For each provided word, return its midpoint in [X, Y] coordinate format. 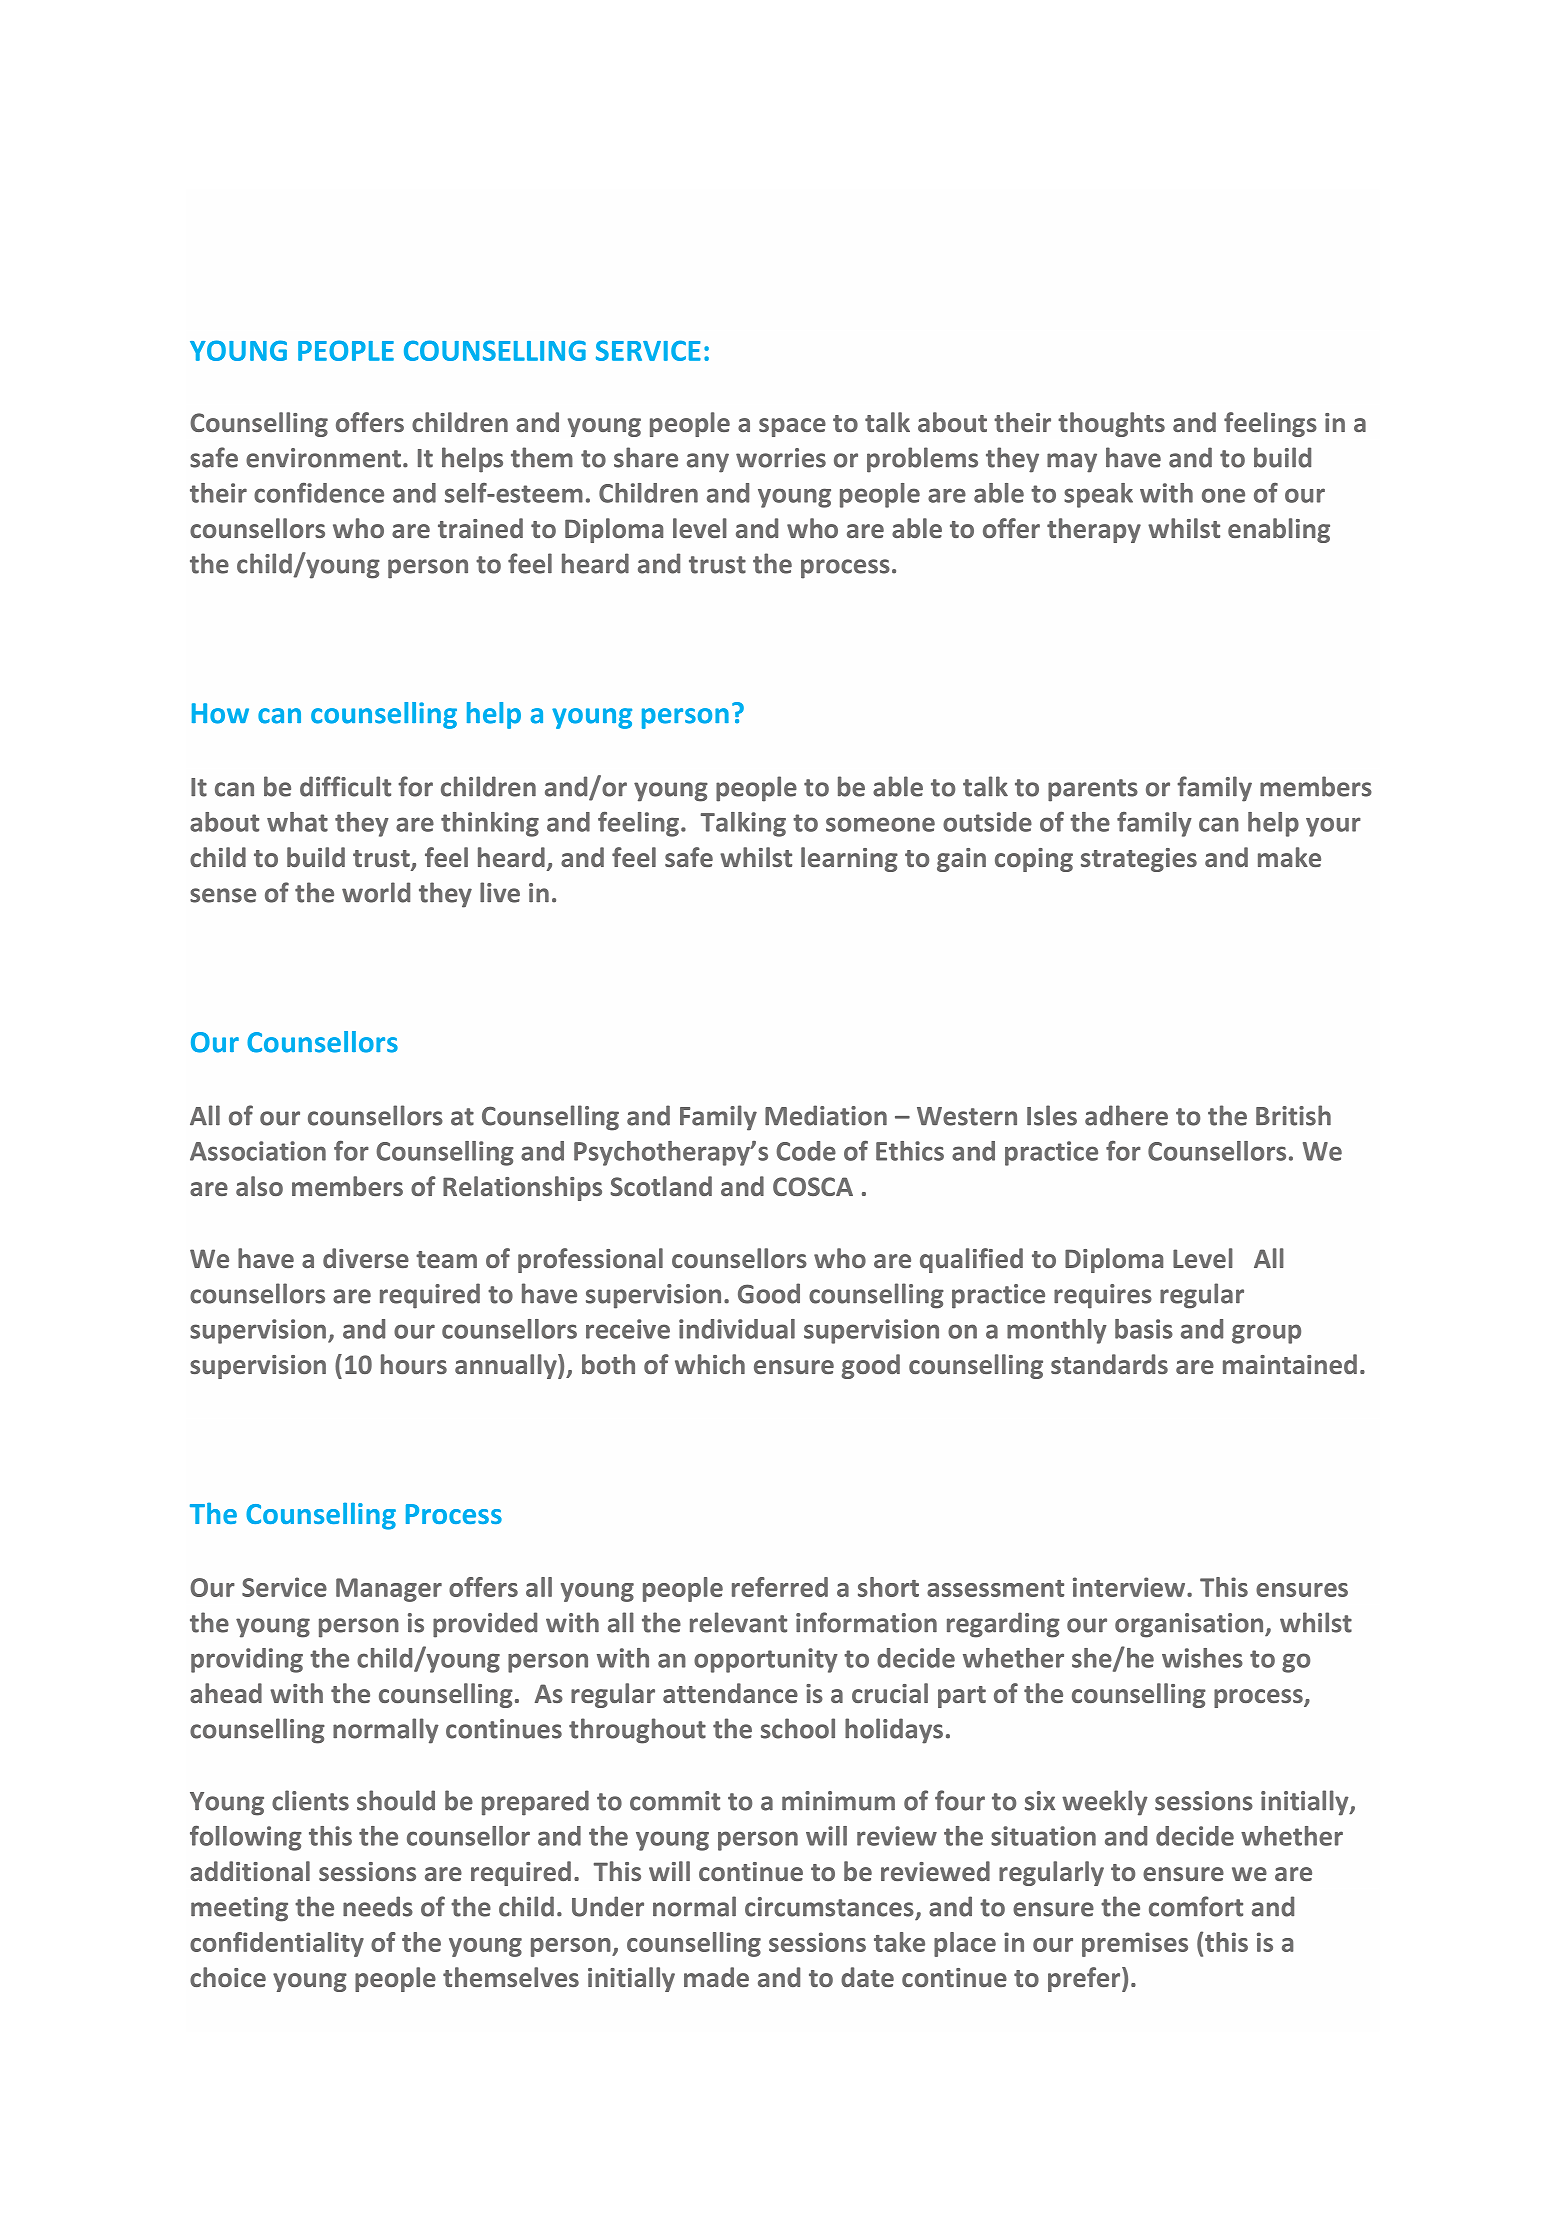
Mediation [826, 1115]
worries [781, 458]
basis [1144, 1329]
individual [737, 1329]
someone [880, 824]
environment [323, 458]
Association [258, 1151]
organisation [1190, 1625]
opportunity [766, 1660]
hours [414, 1364]
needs [378, 1906]
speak [1098, 495]
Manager [389, 1590]
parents [1093, 790]
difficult [345, 786]
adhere [1126, 1115]
